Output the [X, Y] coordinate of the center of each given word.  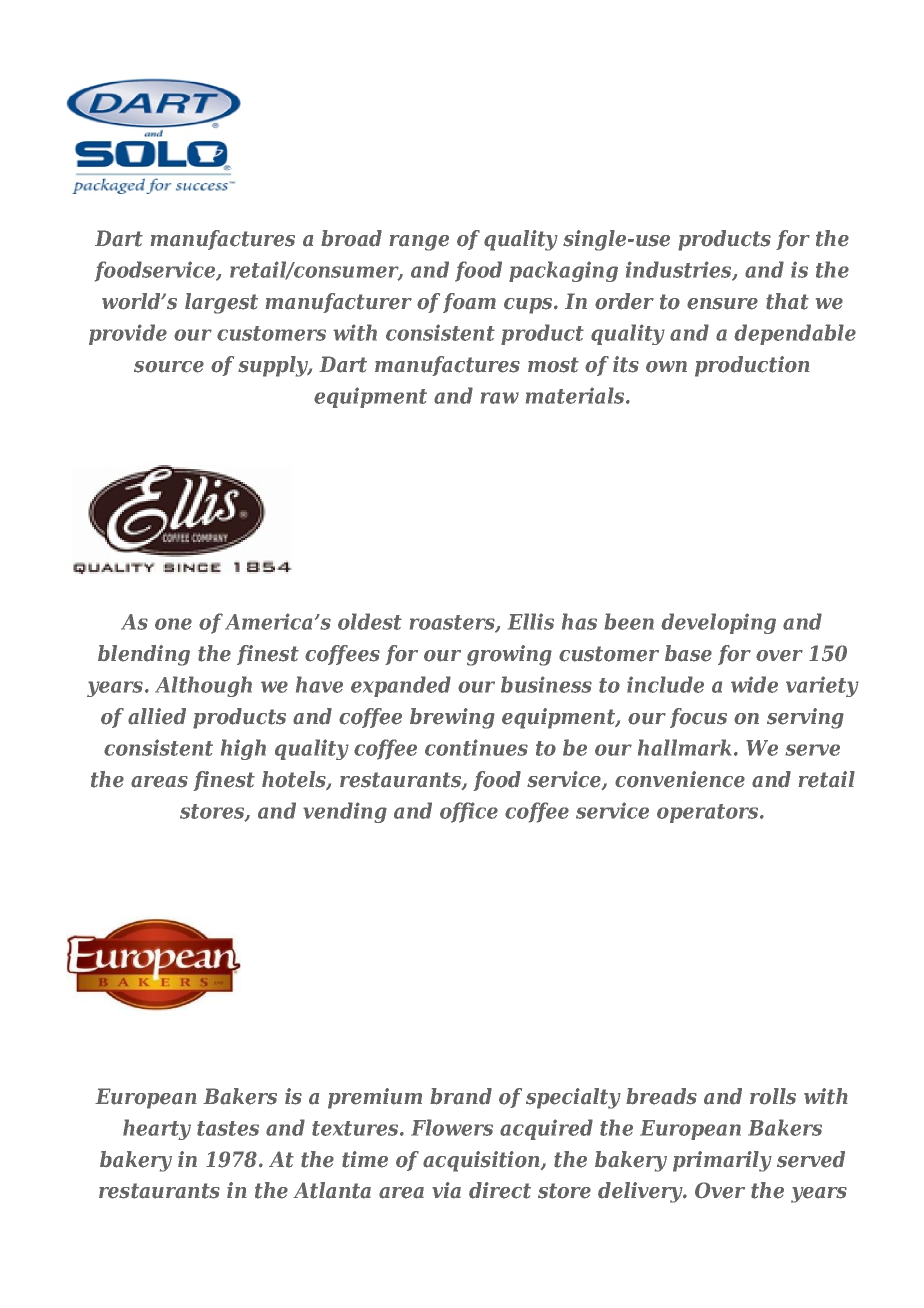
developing [718, 623]
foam [469, 303]
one [173, 624]
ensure [722, 304]
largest [221, 303]
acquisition [482, 1161]
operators [709, 813]
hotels [295, 780]
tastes [228, 1128]
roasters [453, 623]
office [469, 812]
